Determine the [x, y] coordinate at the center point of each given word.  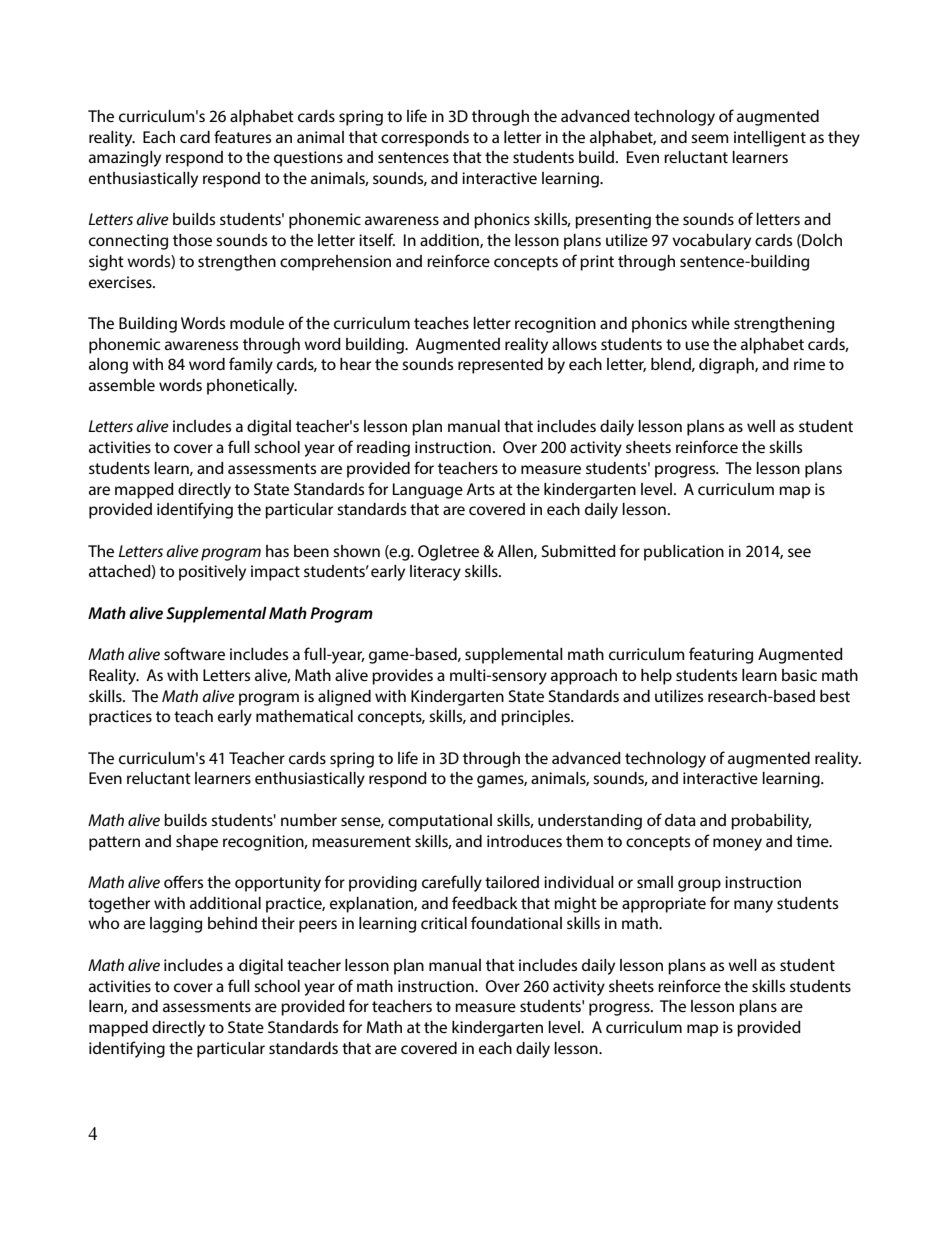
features [242, 136]
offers [183, 881]
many [753, 906]
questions [308, 159]
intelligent [770, 139]
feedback [485, 902]
